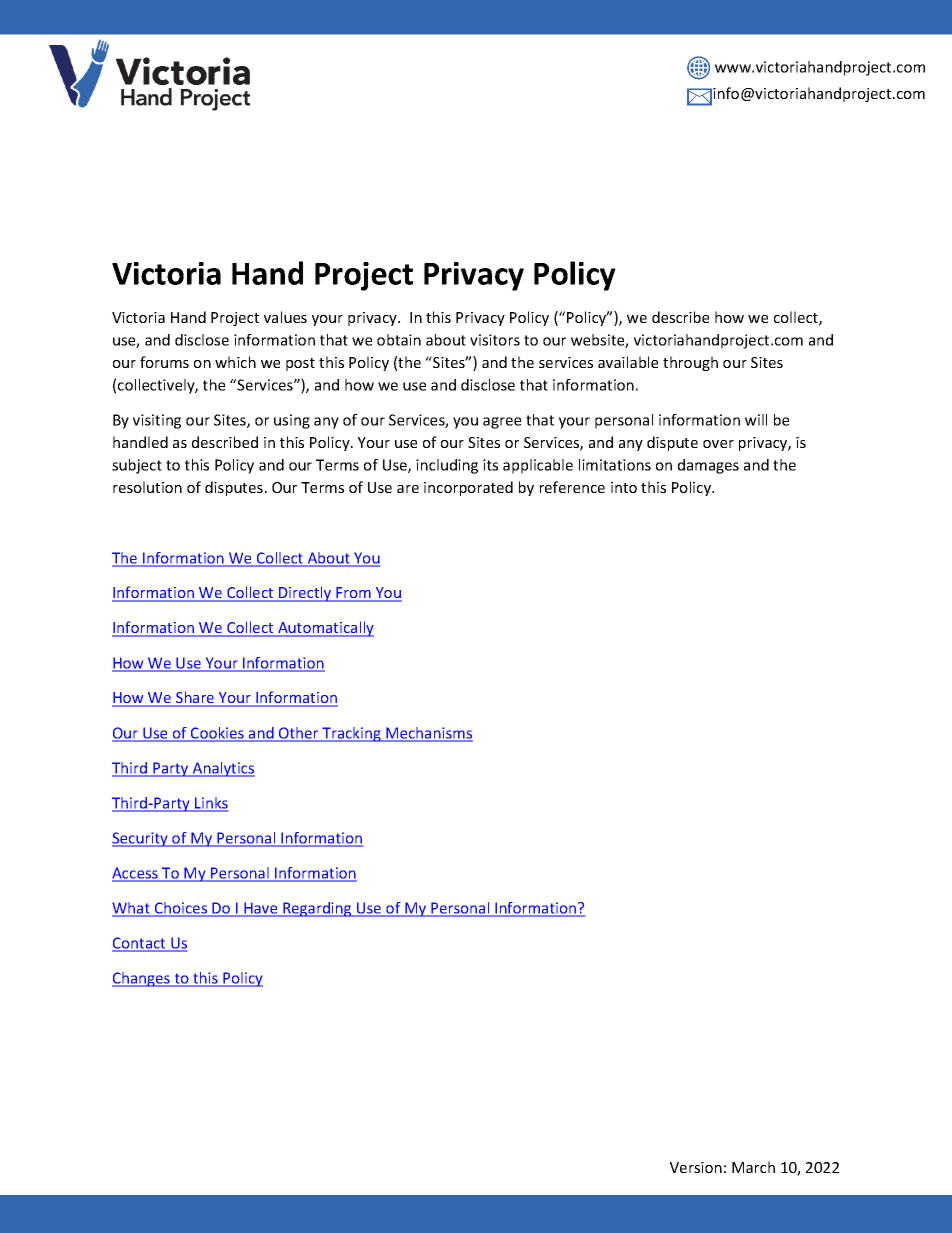  Describe the element at coordinates (147, 487) in the screenshot. I see `resolution` at that location.
